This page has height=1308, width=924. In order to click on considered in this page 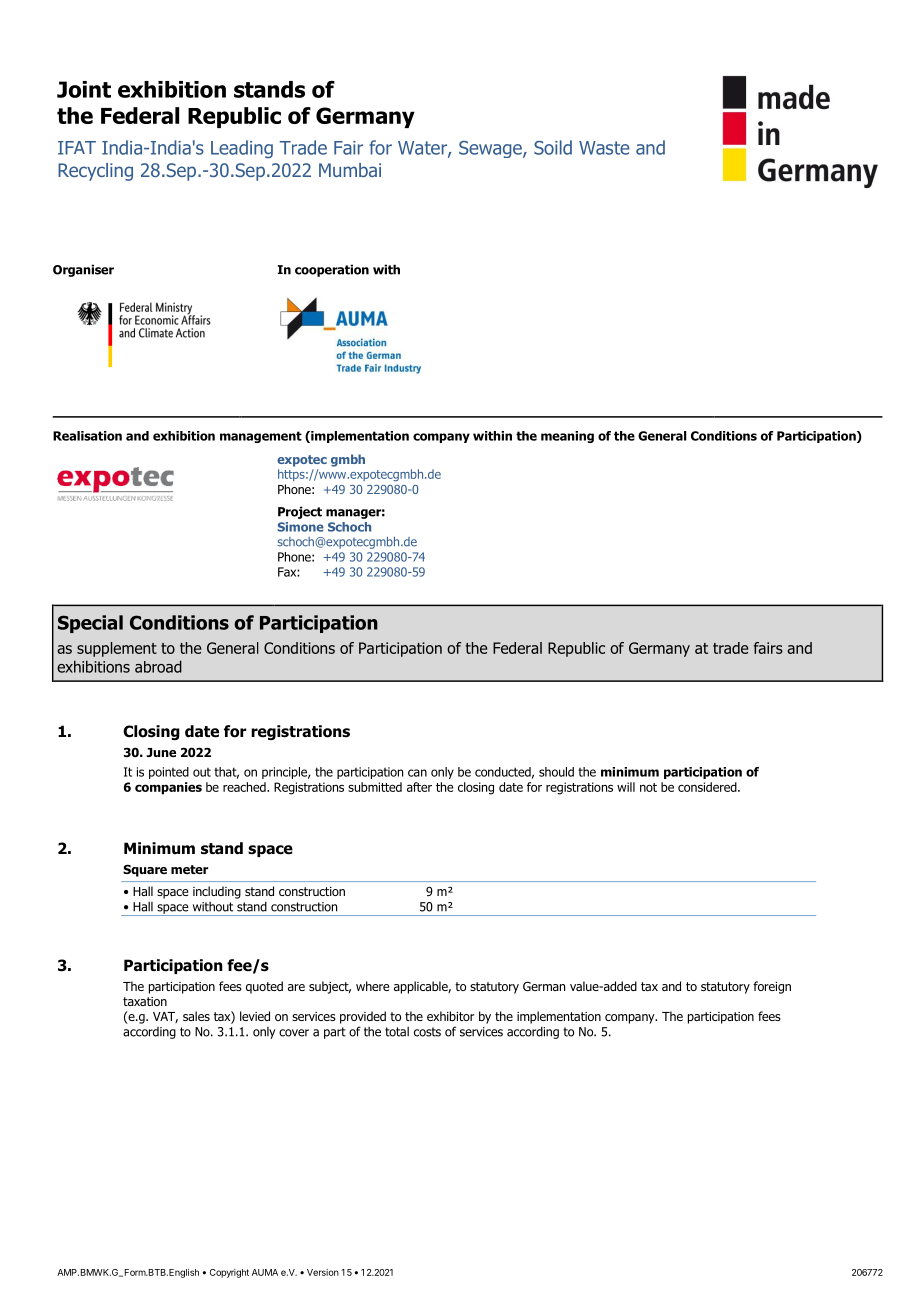, I will do `click(708, 787)`.
